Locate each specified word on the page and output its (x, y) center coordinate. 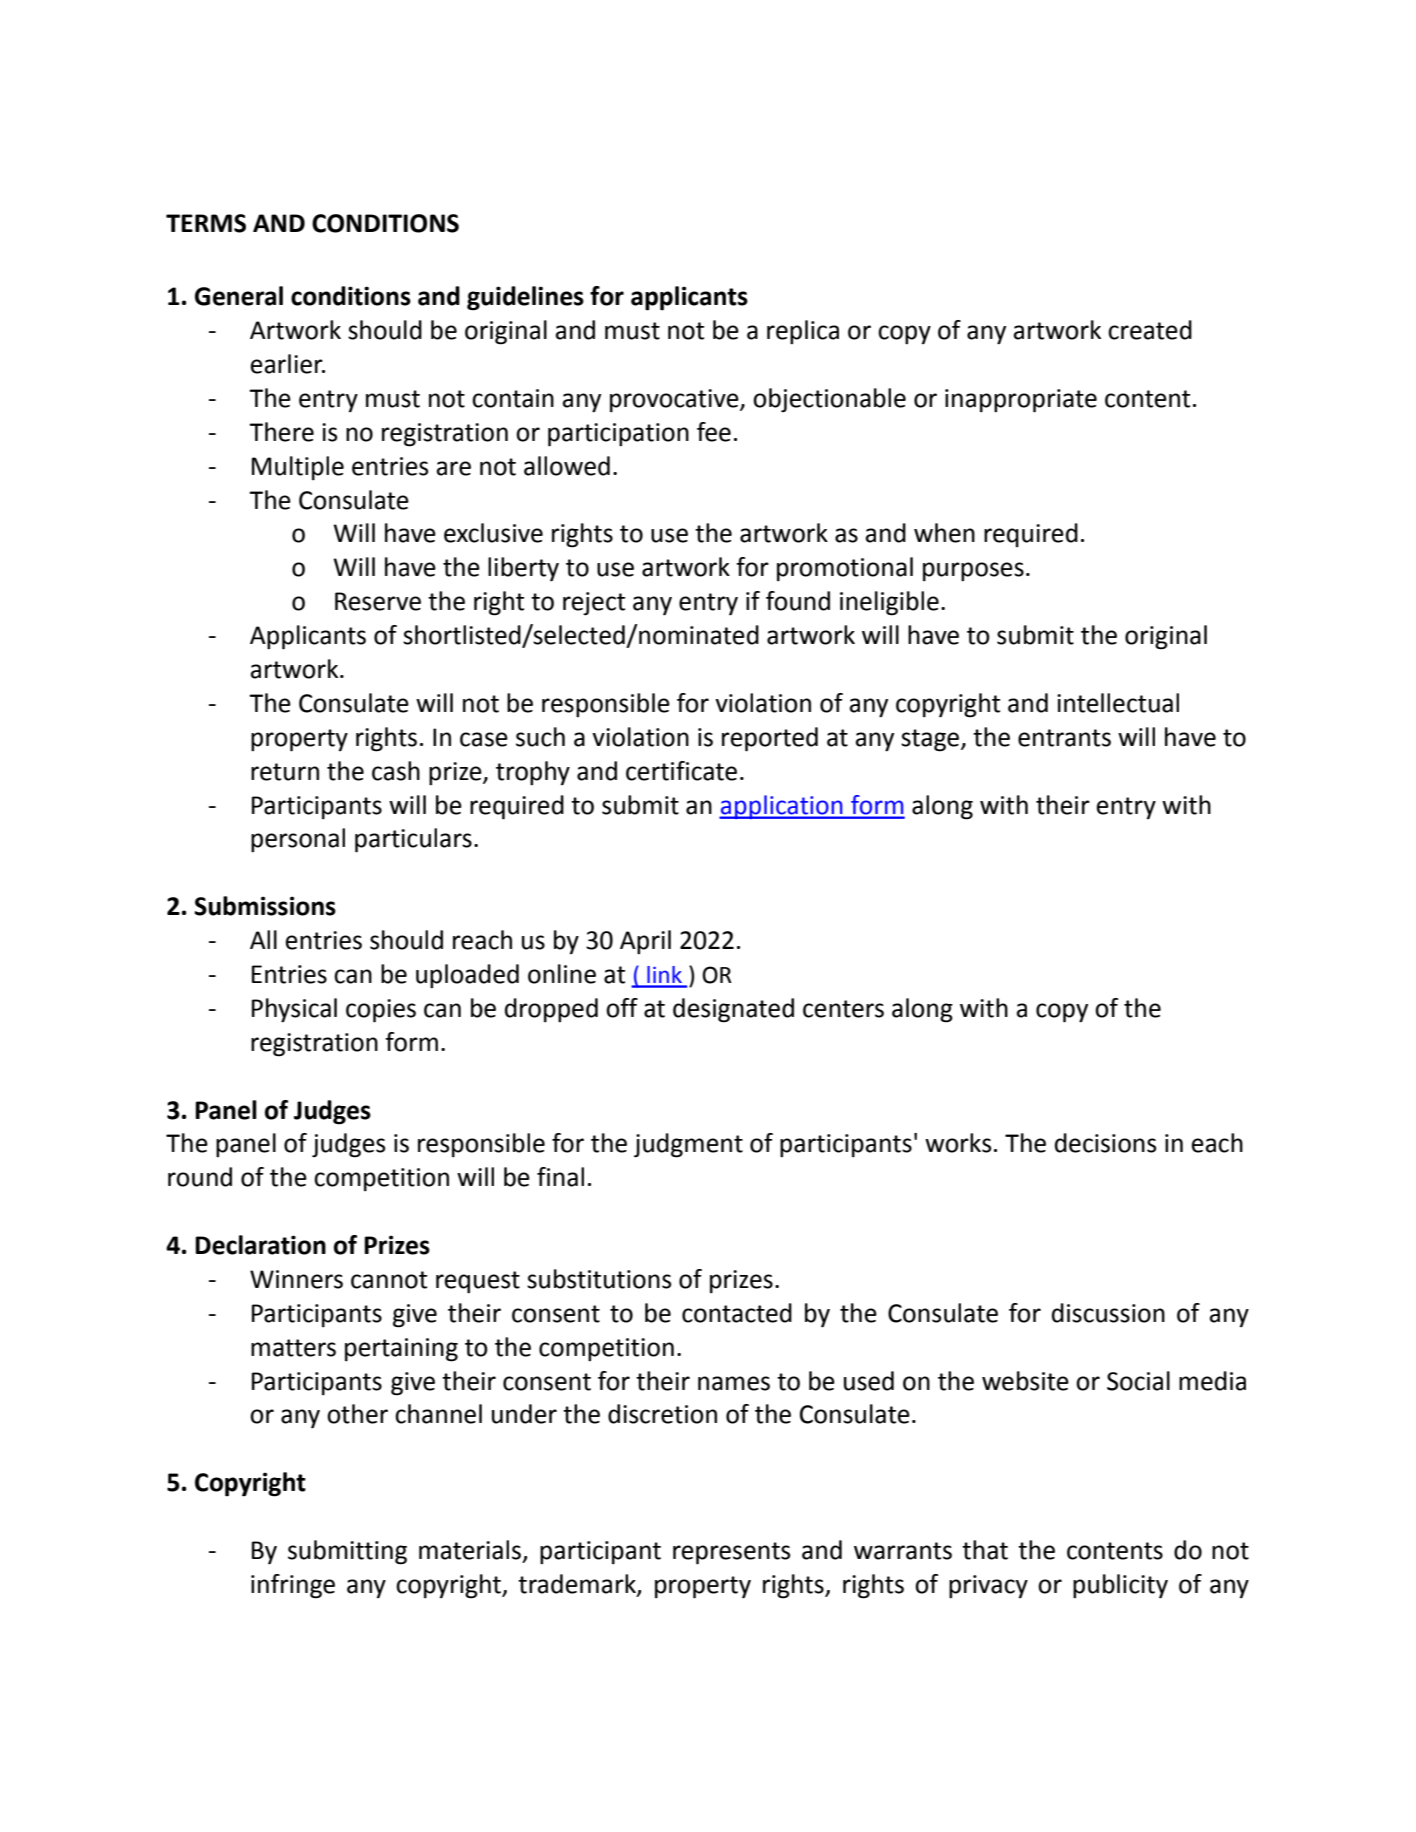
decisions (1105, 1143)
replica (803, 332)
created (1150, 330)
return (285, 772)
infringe (293, 1586)
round (200, 1177)
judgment (688, 1145)
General (239, 296)
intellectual (1118, 703)
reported (770, 739)
